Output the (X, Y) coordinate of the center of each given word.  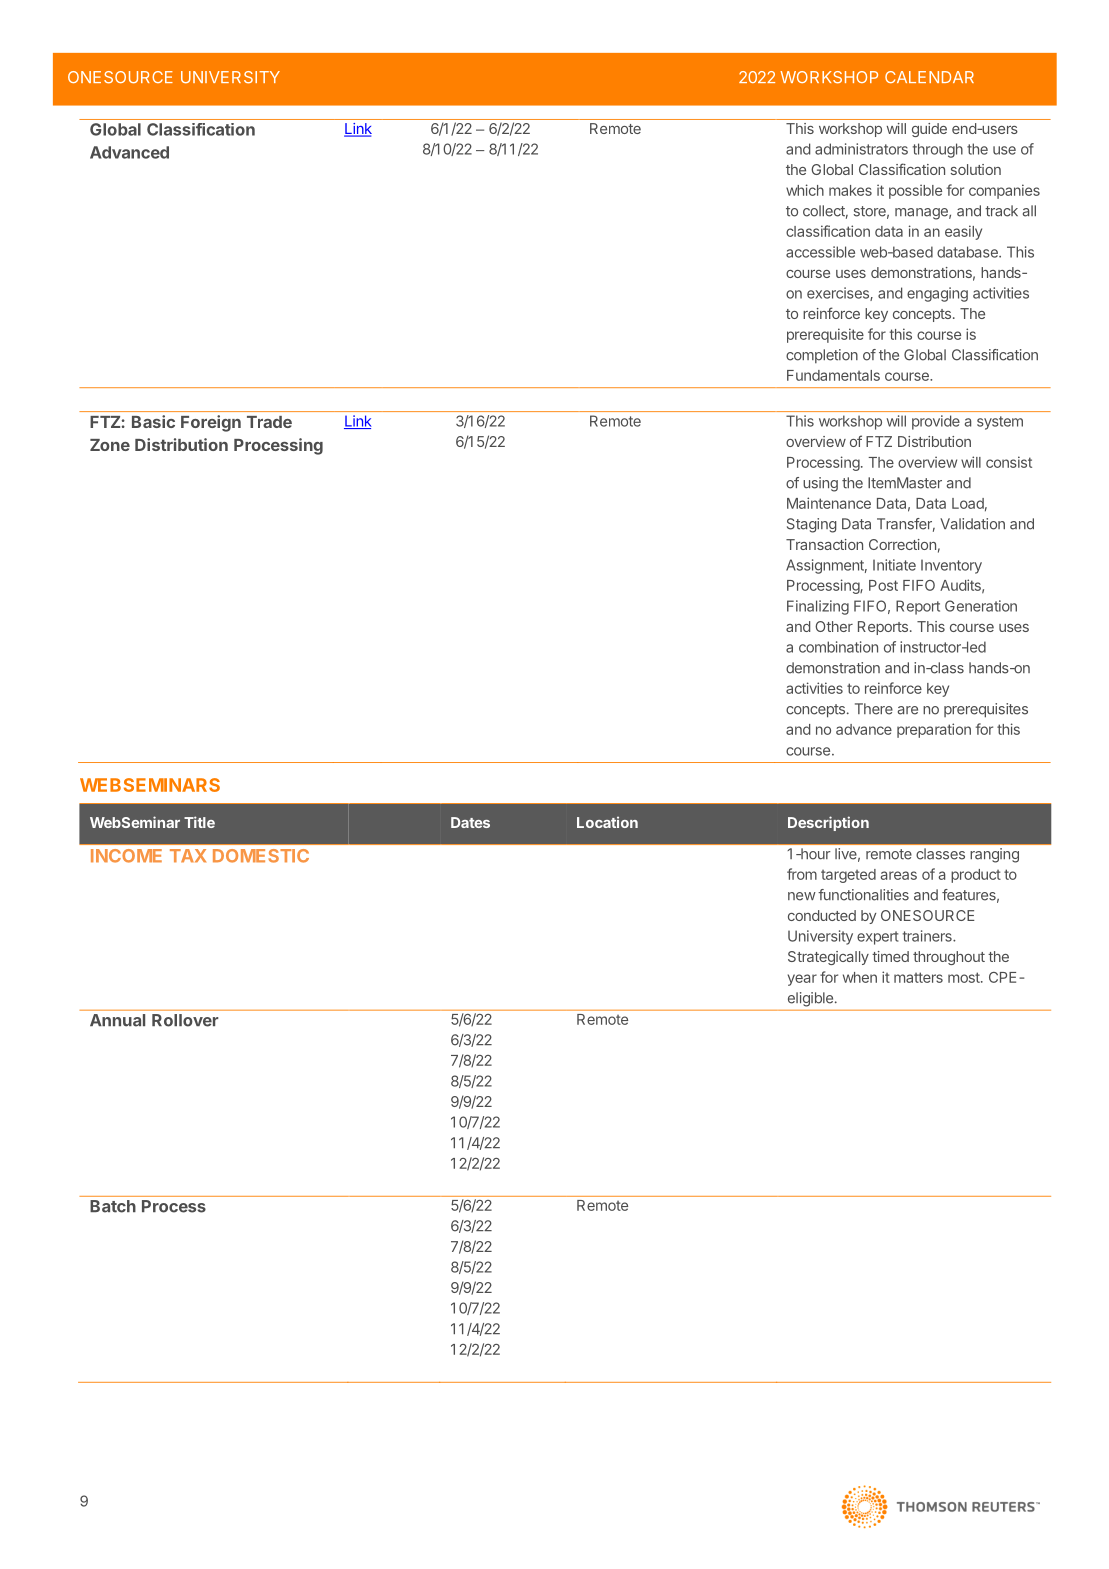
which (805, 190)
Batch (113, 1206)
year (802, 980)
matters (918, 977)
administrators (861, 149)
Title (199, 822)
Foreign (211, 423)
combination (838, 647)
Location (607, 822)
